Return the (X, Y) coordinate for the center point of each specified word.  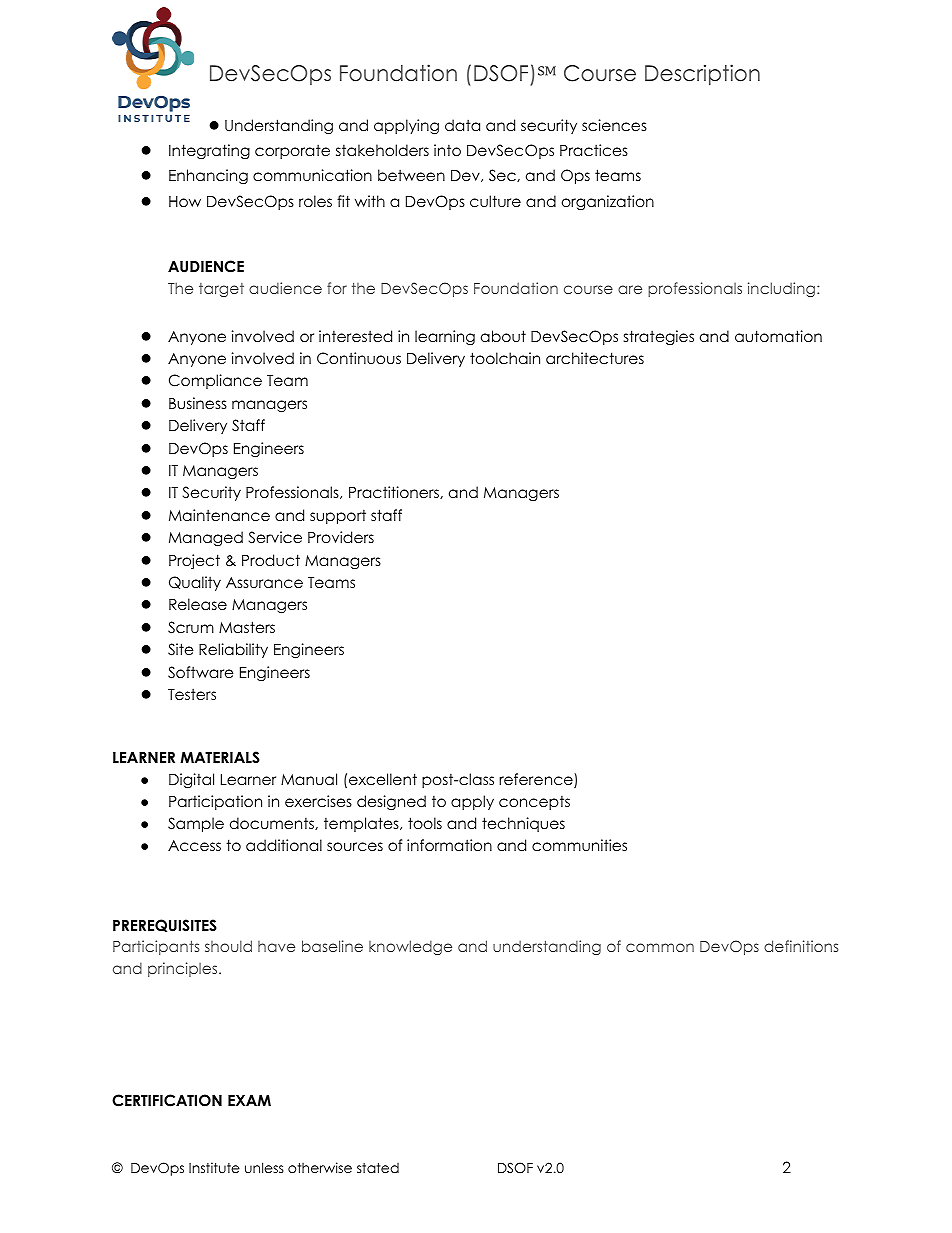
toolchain (505, 358)
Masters (247, 627)
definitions (801, 946)
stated (378, 1168)
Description (702, 74)
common (660, 947)
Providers (341, 537)
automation (778, 336)
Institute (214, 1167)
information (449, 845)
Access (194, 846)
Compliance (215, 381)
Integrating (209, 152)
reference (537, 780)
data (462, 125)
